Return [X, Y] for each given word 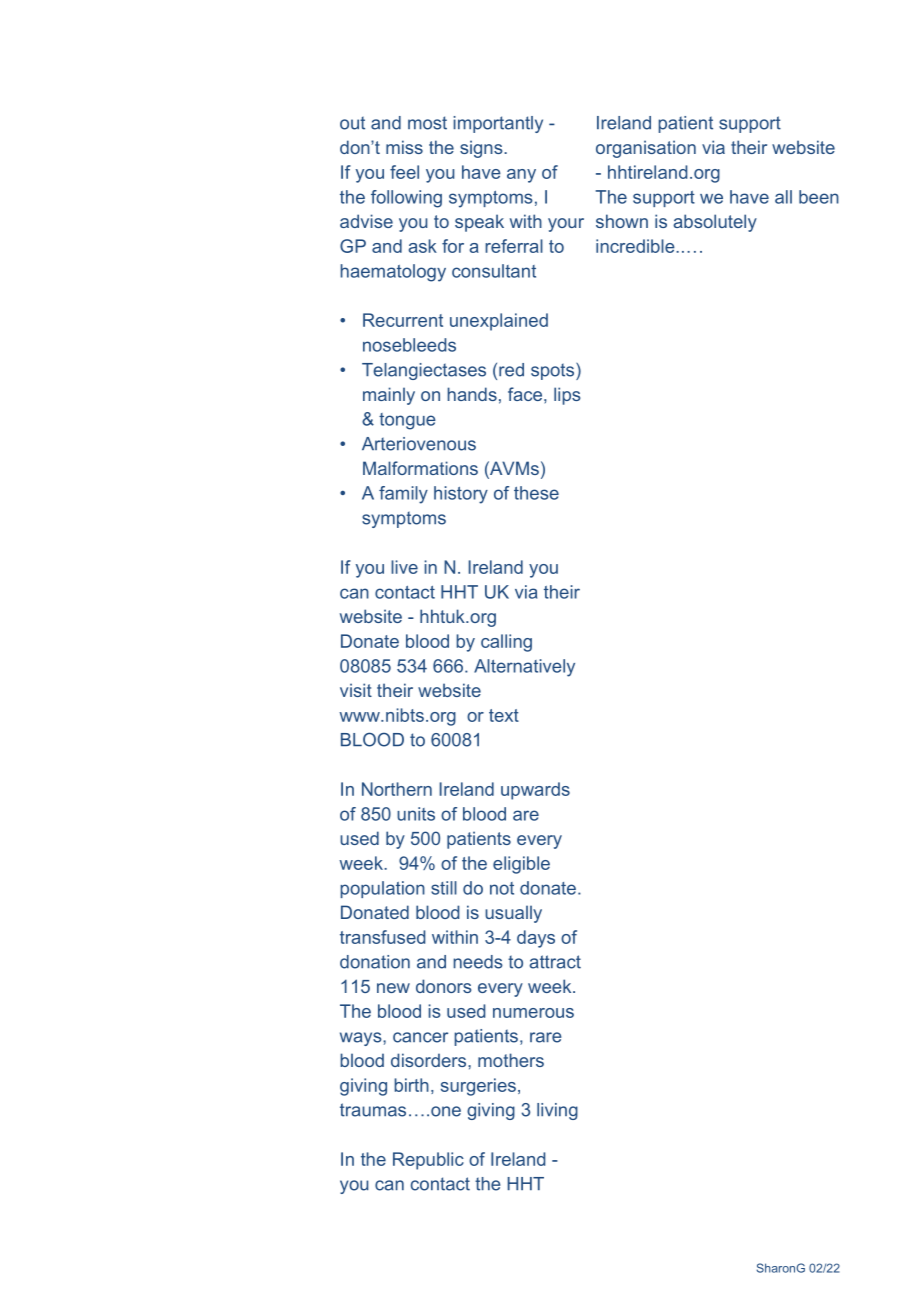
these [536, 493]
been [819, 197]
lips [567, 396]
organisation [646, 149]
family [403, 495]
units [416, 814]
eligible [521, 865]
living [557, 1111]
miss [404, 147]
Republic [428, 1161]
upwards [535, 791]
